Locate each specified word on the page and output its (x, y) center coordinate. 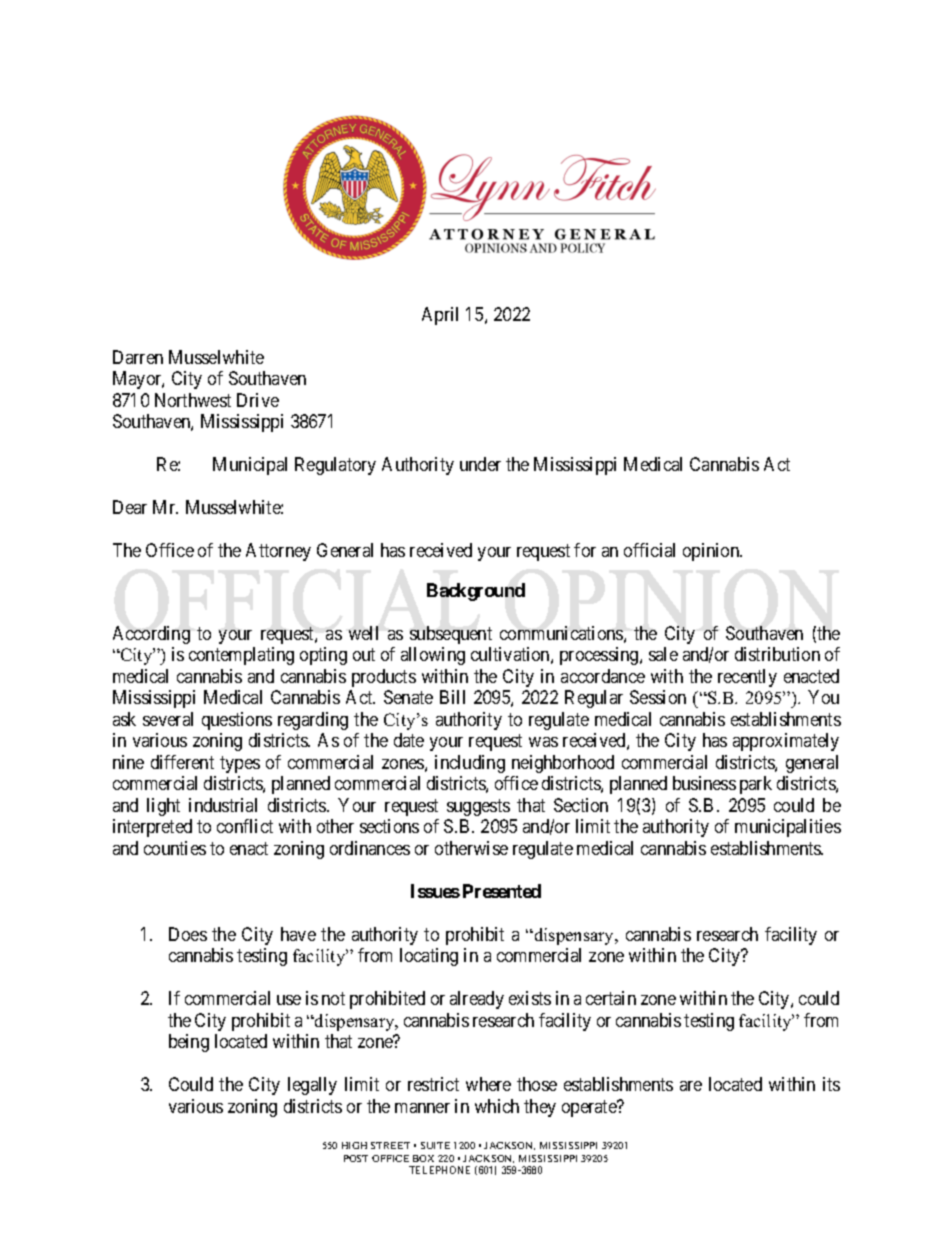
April (440, 316)
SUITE (435, 1145)
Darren (138, 357)
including (470, 764)
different (182, 762)
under (480, 464)
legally (312, 1086)
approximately (786, 742)
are (691, 1086)
